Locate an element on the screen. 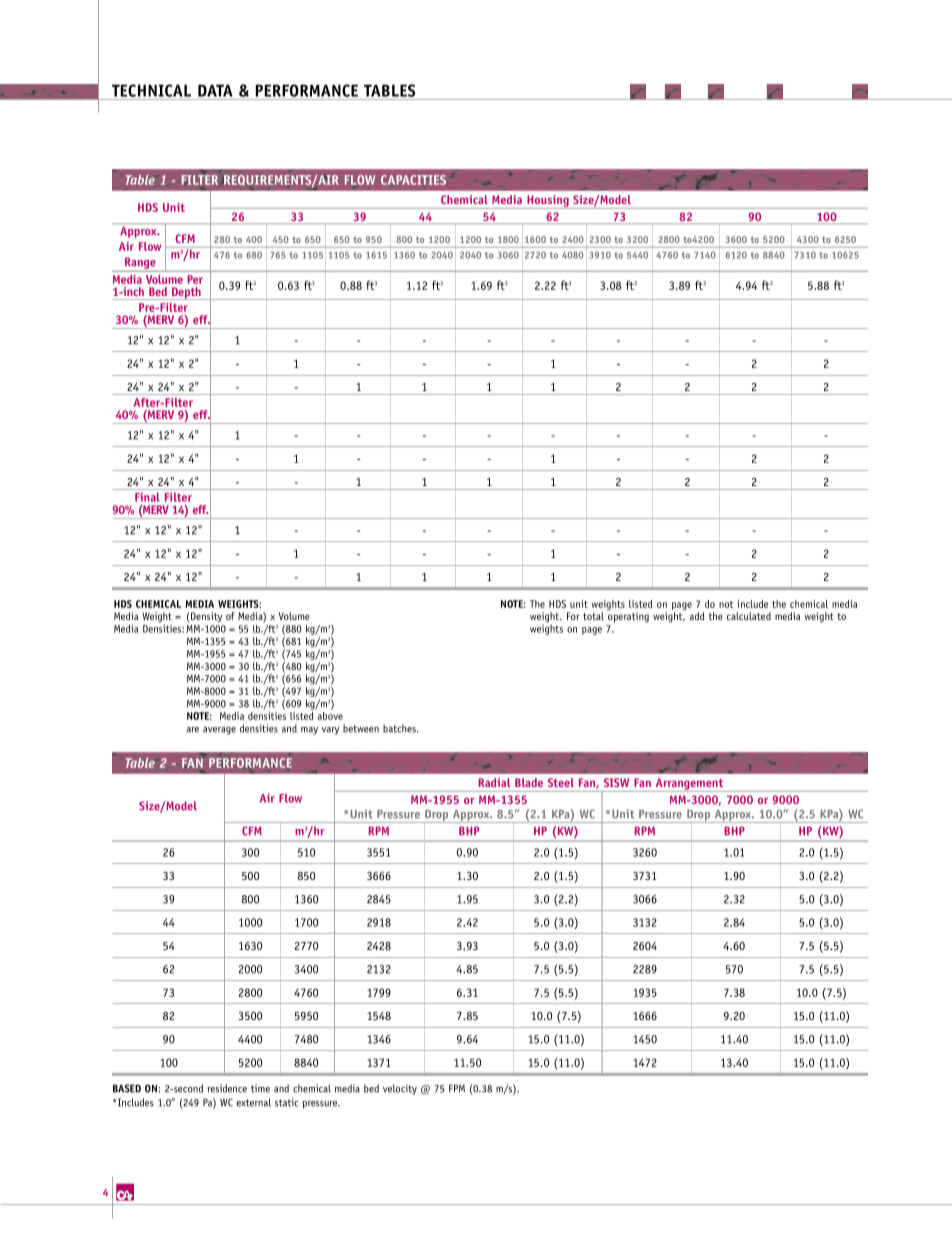  total is located at coordinates (593, 616).
